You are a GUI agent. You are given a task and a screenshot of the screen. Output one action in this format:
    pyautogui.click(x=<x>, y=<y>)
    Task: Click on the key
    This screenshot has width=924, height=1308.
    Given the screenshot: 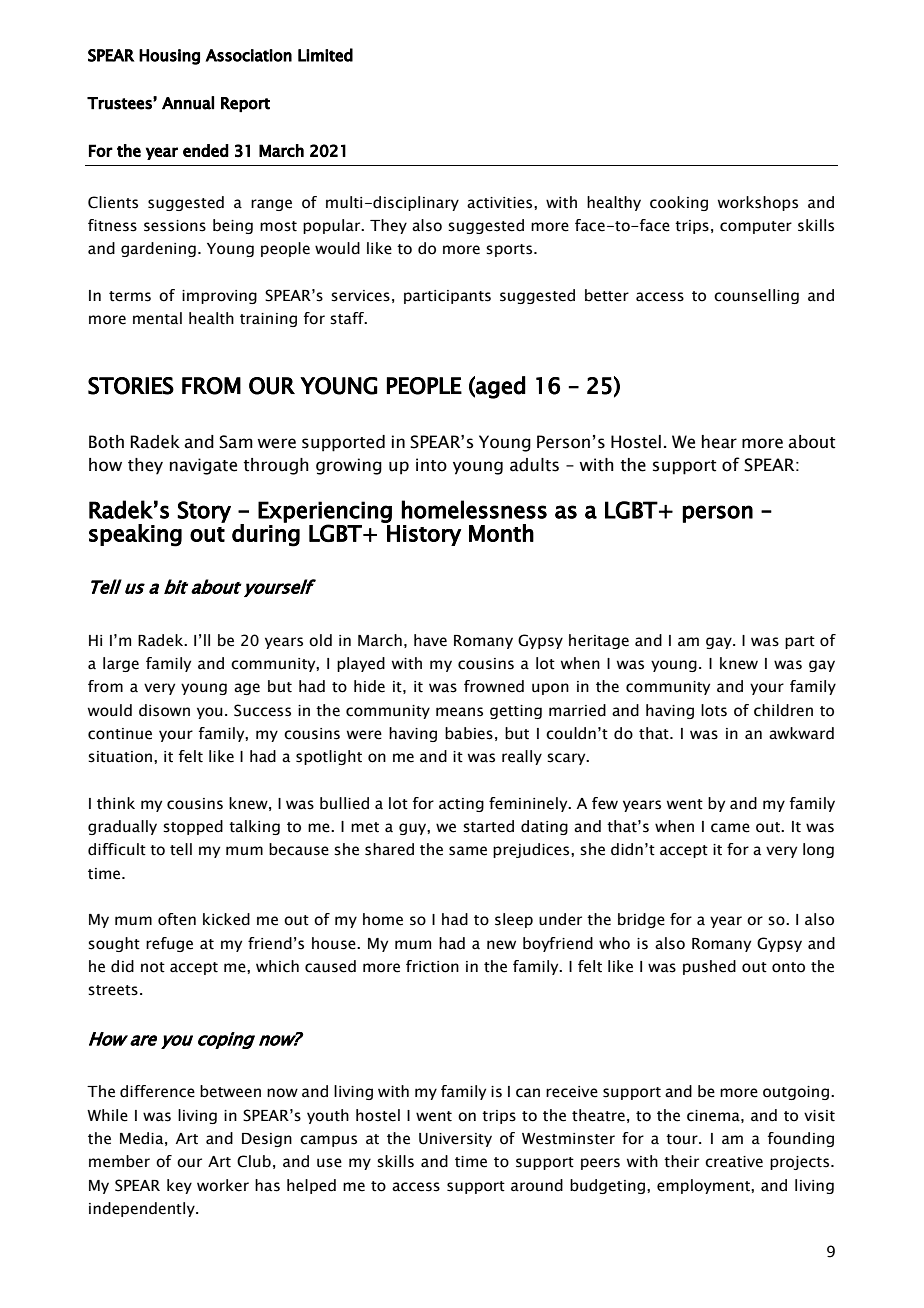 What is the action you would take?
    pyautogui.click(x=179, y=1186)
